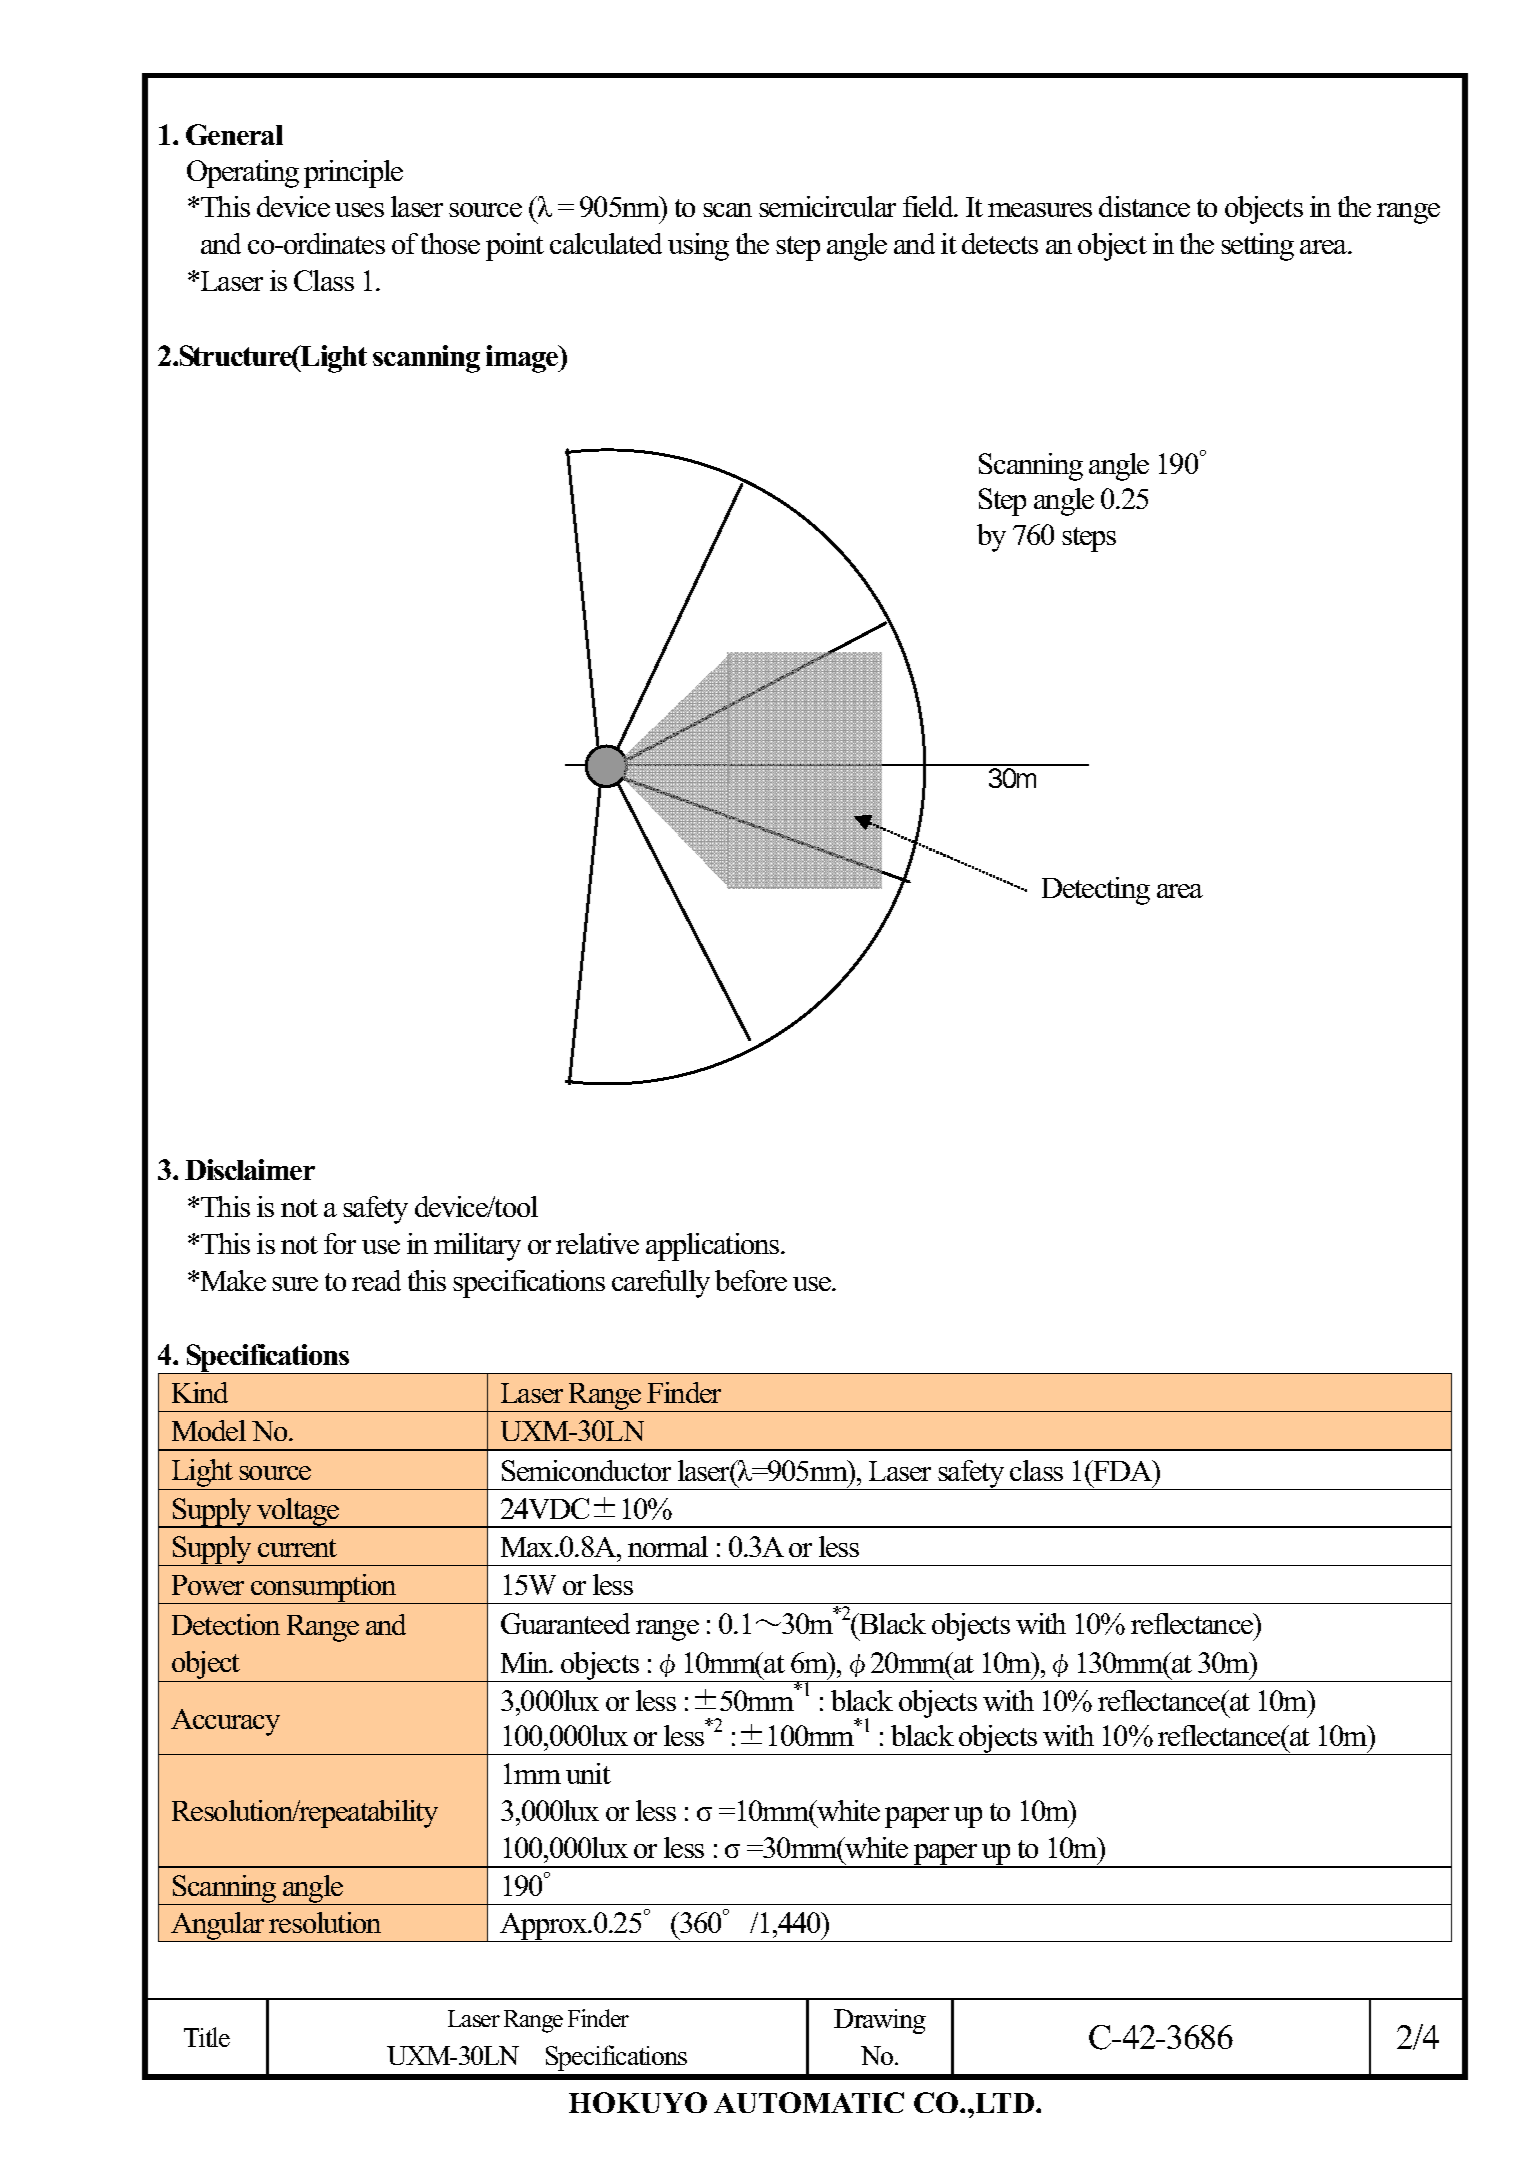 This screenshot has width=1524, height=2157. What do you see at coordinates (698, 247) in the screenshot?
I see `using` at bounding box center [698, 247].
